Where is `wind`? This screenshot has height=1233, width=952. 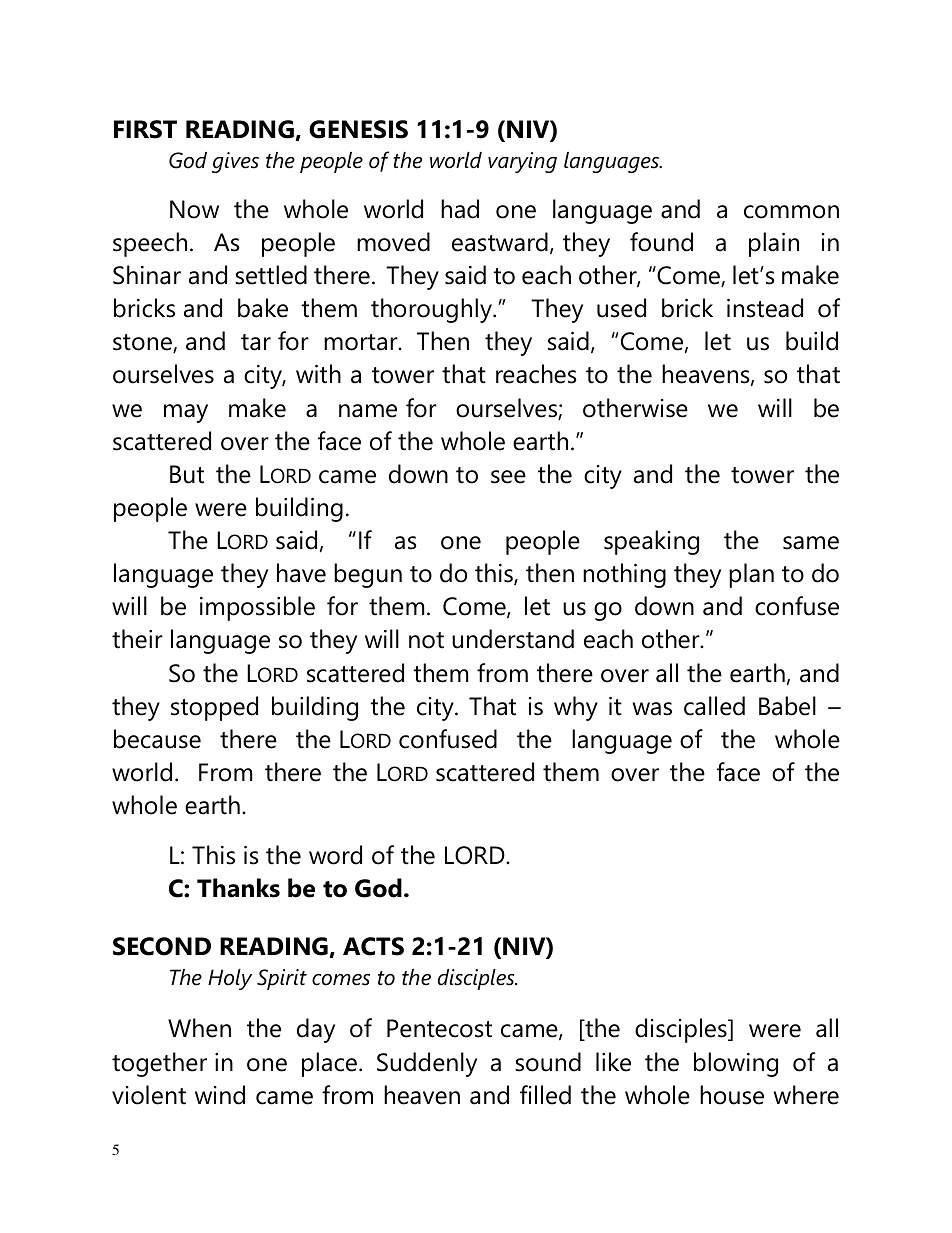
wind is located at coordinates (220, 1095).
